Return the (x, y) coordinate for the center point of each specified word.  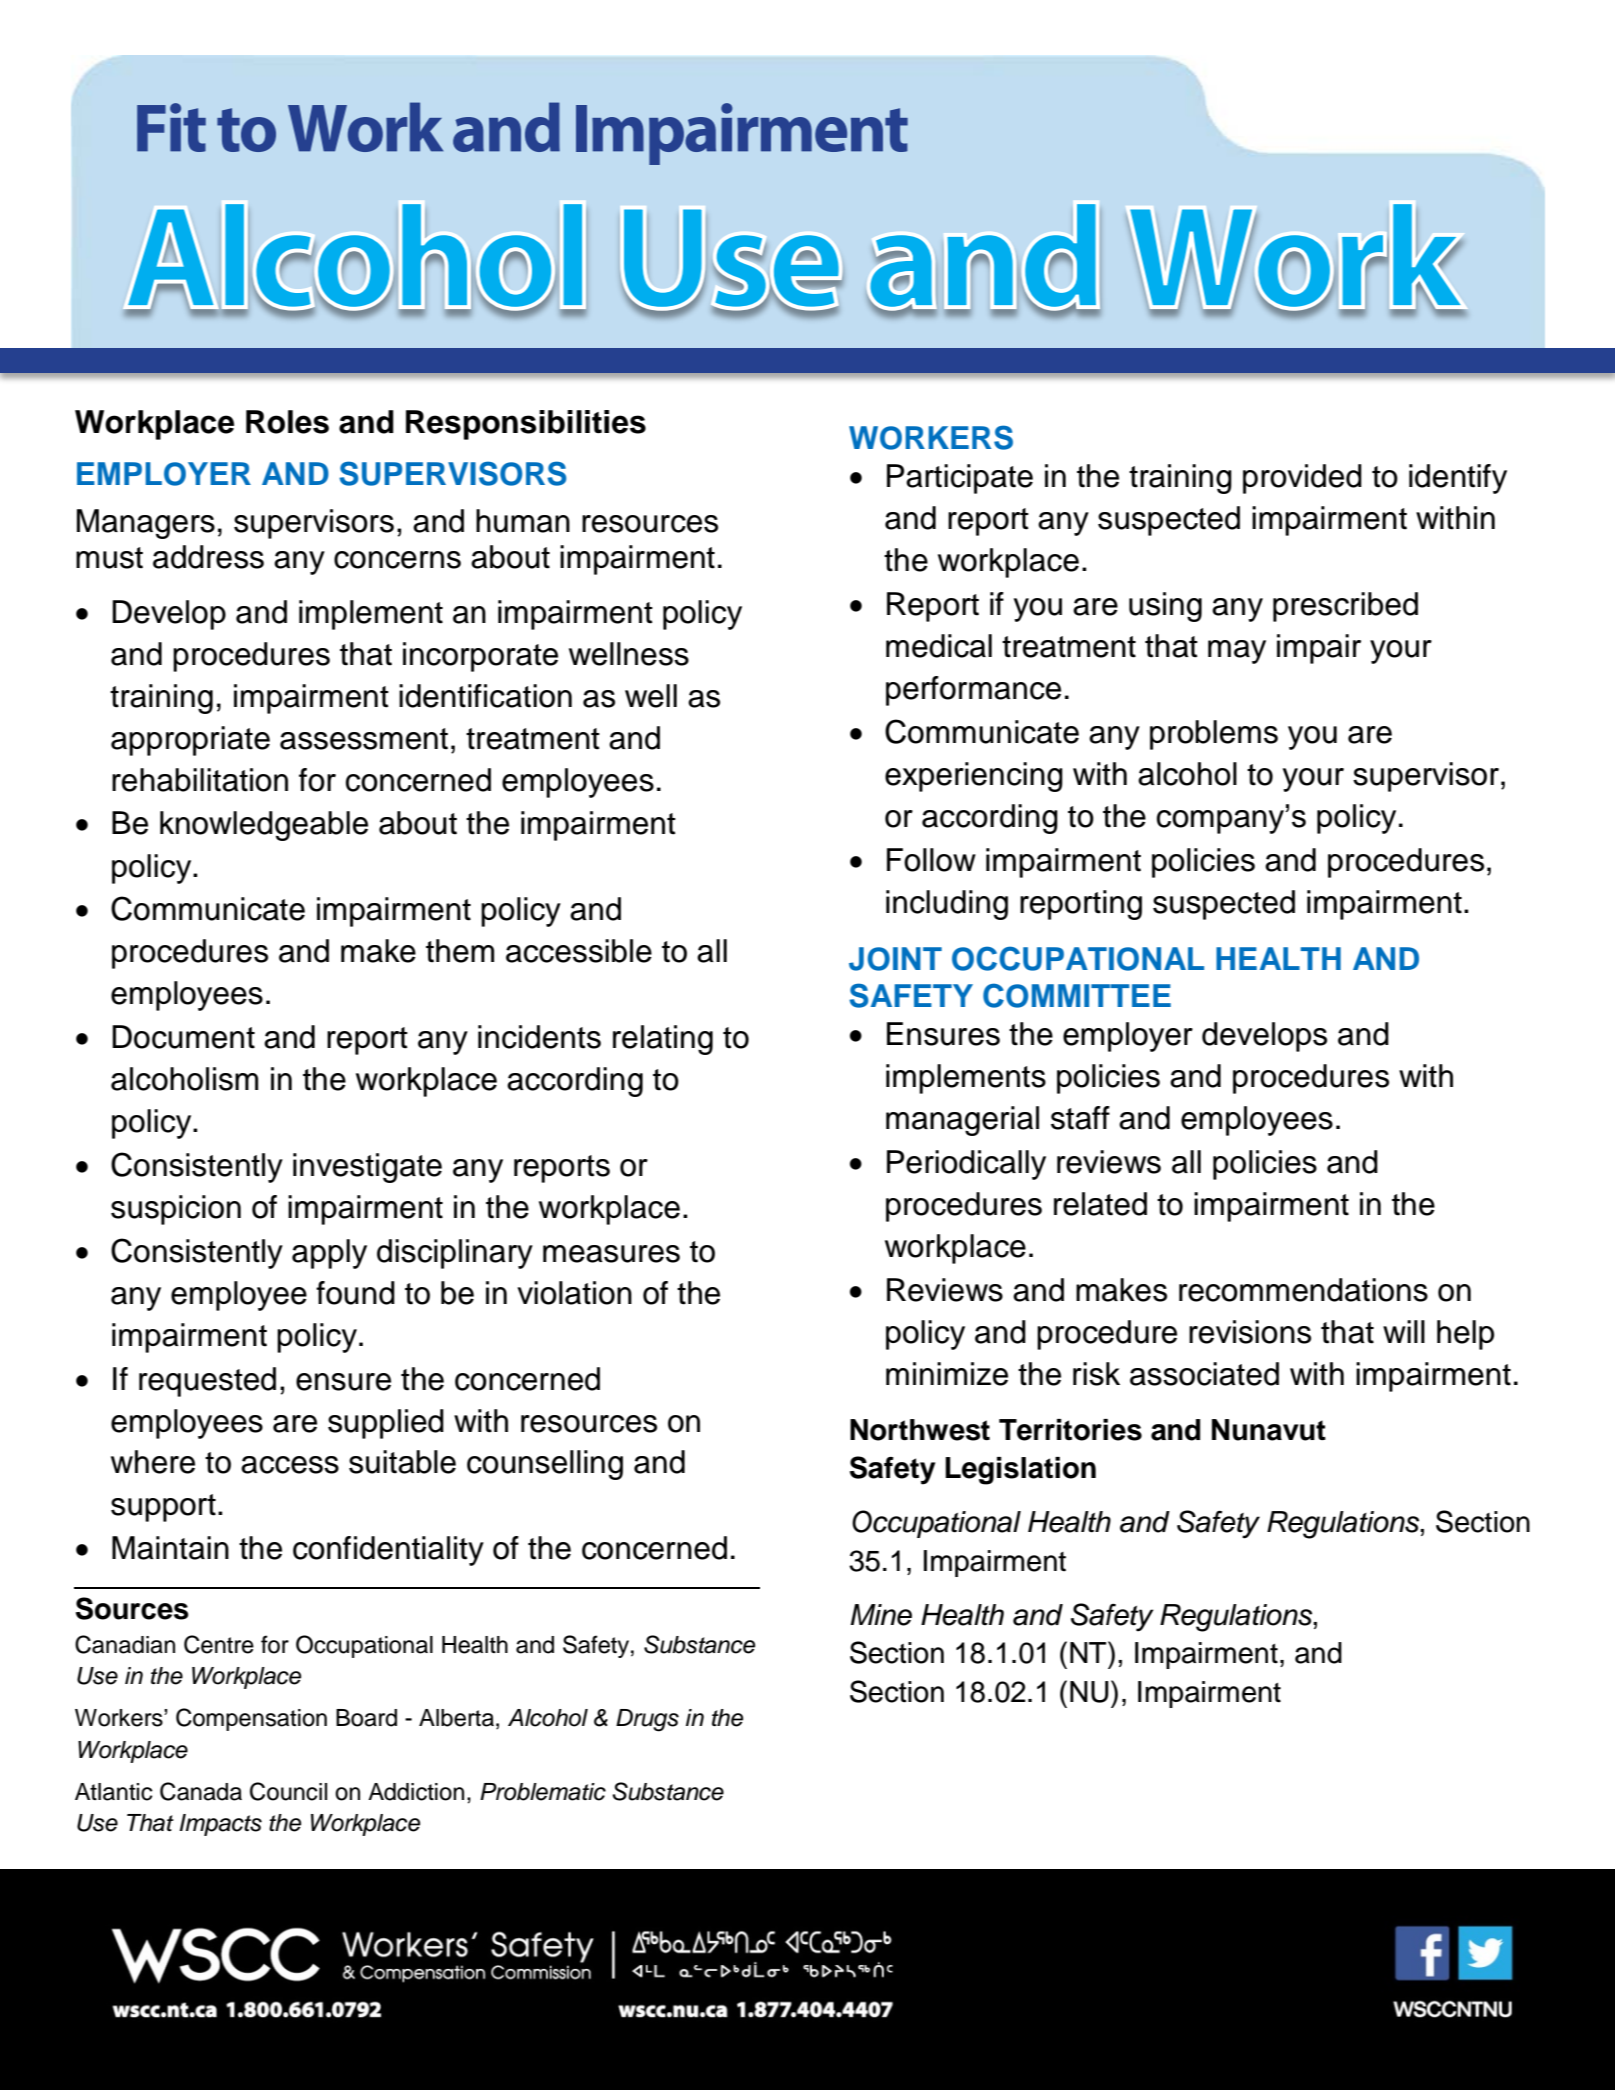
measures (611, 1254)
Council (288, 1791)
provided (1302, 479)
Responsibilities (526, 425)
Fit (171, 127)
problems (1214, 735)
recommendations (1303, 1290)
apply (329, 1254)
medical (939, 646)
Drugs (647, 1720)
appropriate (190, 741)
